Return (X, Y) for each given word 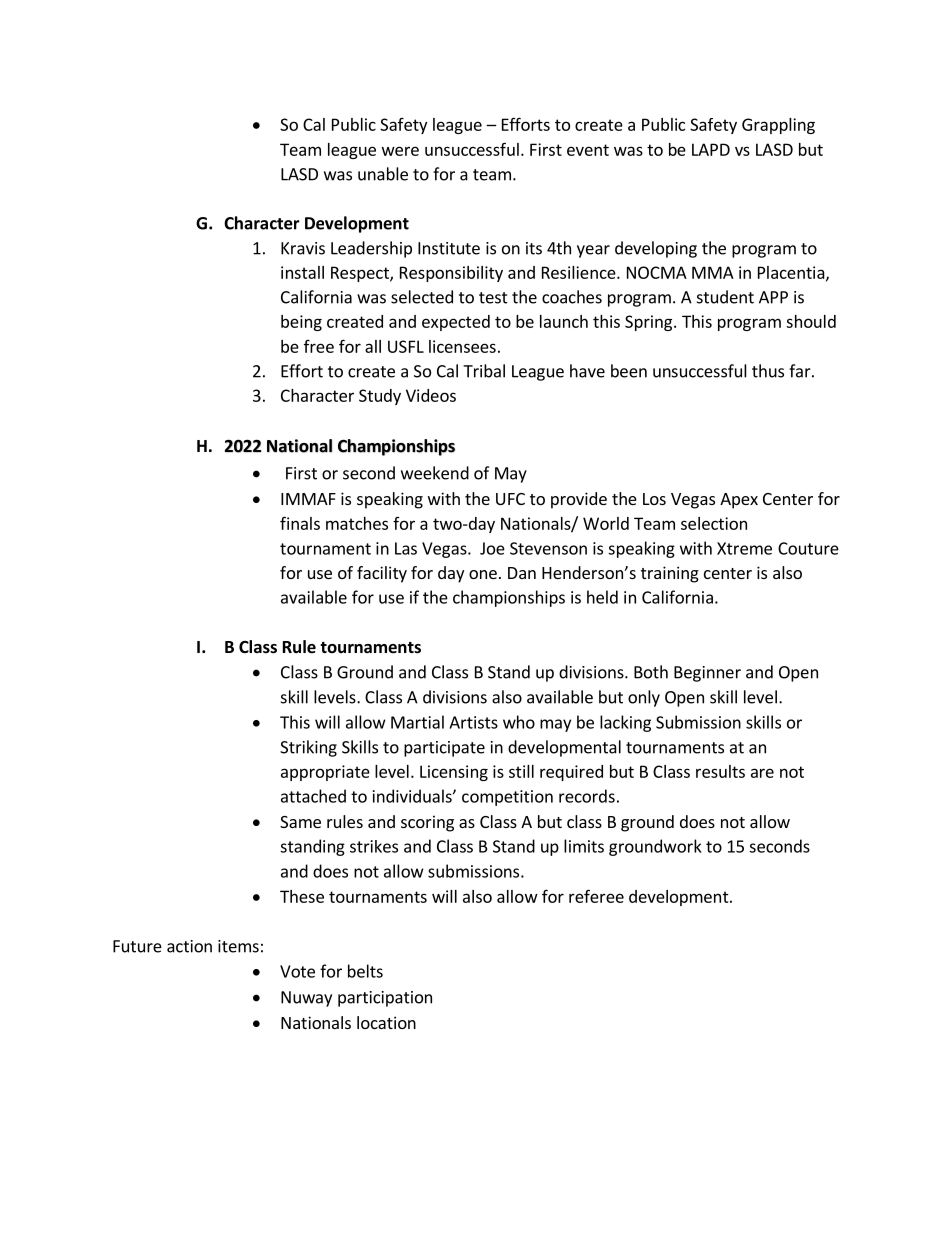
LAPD (711, 149)
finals (300, 523)
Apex (739, 501)
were (400, 151)
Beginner (707, 674)
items (238, 946)
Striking (308, 748)
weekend (435, 473)
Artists (473, 722)
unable (383, 174)
